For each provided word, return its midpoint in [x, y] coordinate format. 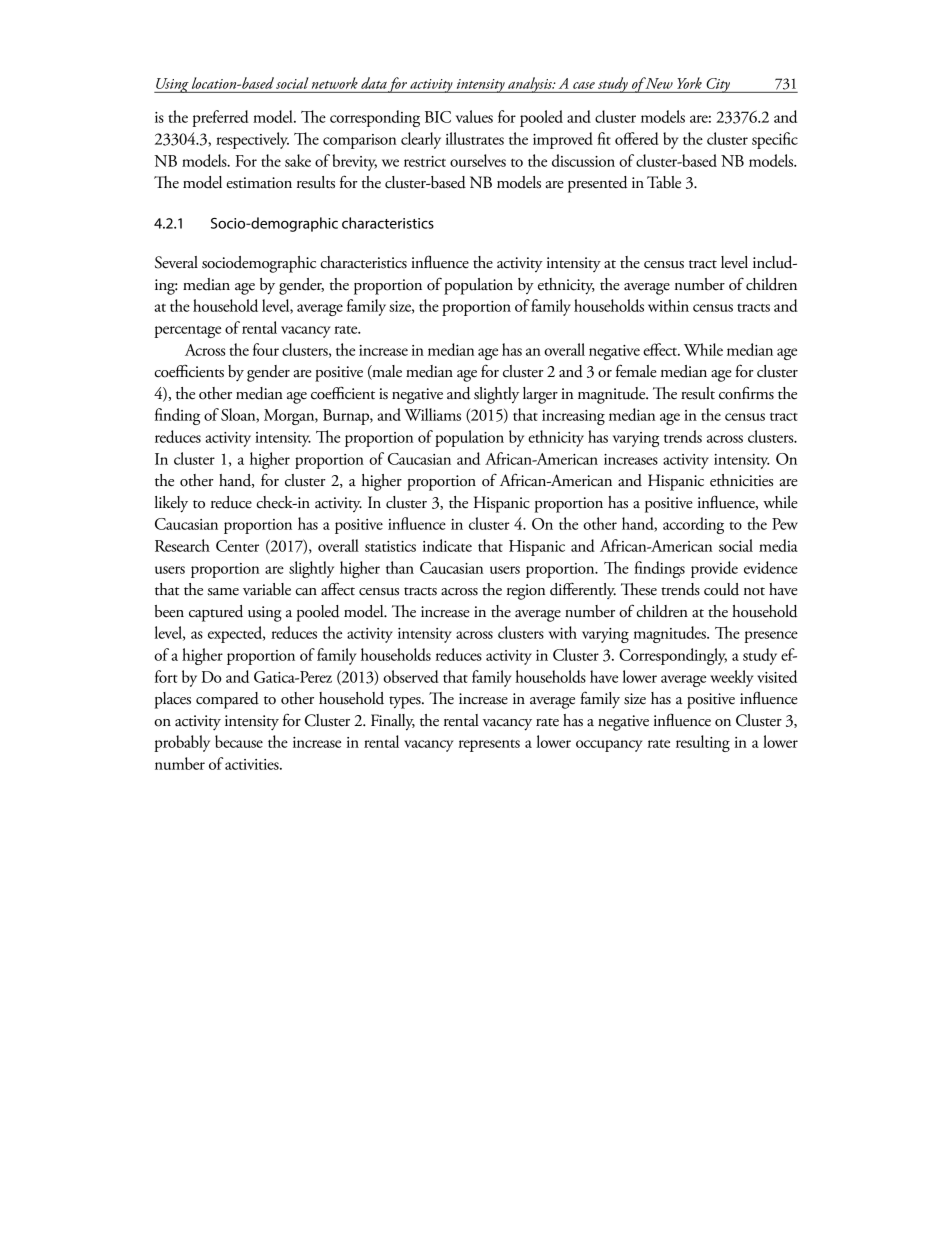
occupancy [609, 746]
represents [489, 746]
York [689, 83]
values [474, 116]
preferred [220, 118]
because [239, 741]
